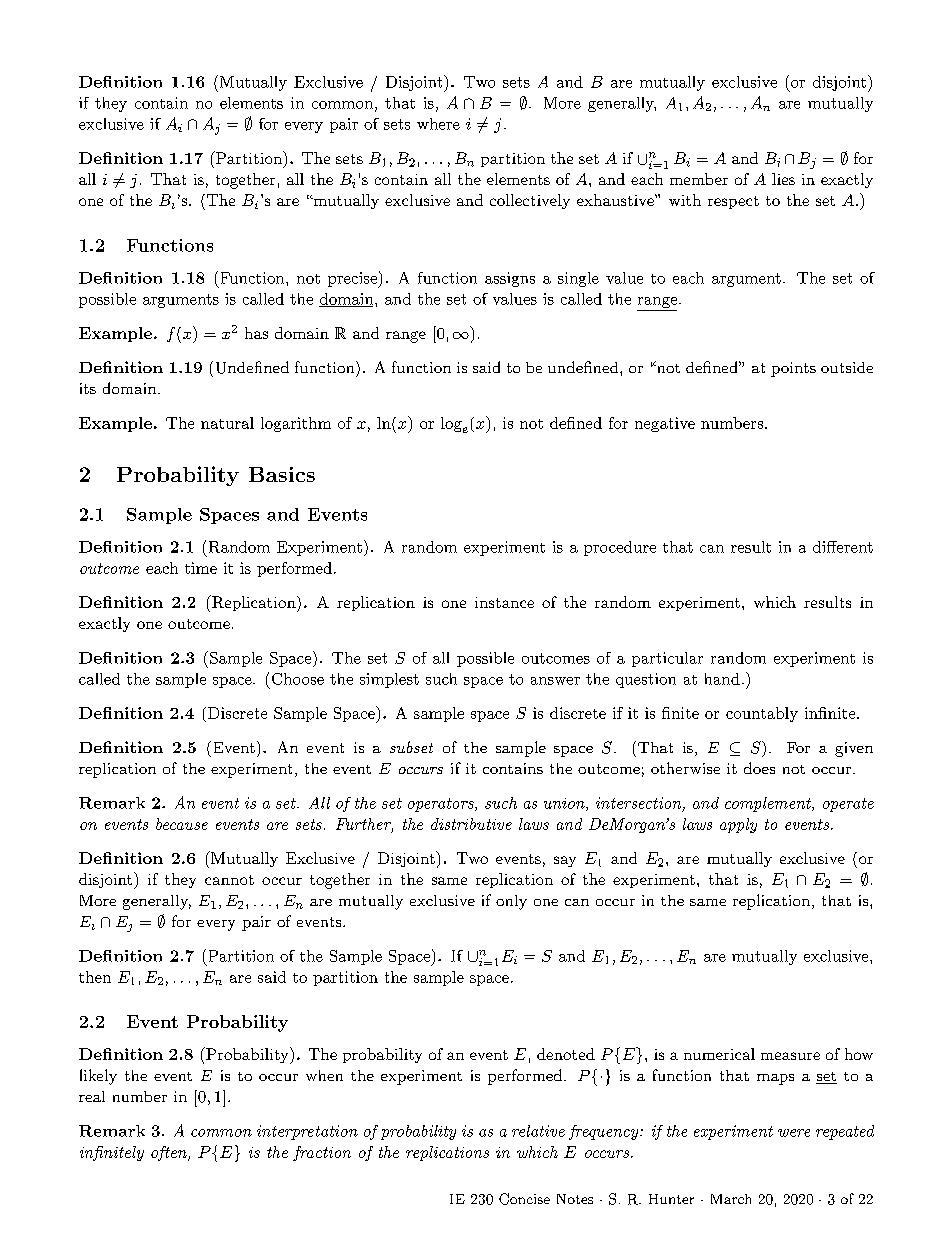 This image has height=1233, width=952. Describe the element at coordinates (438, 124) in the image. I see `where` at that location.
